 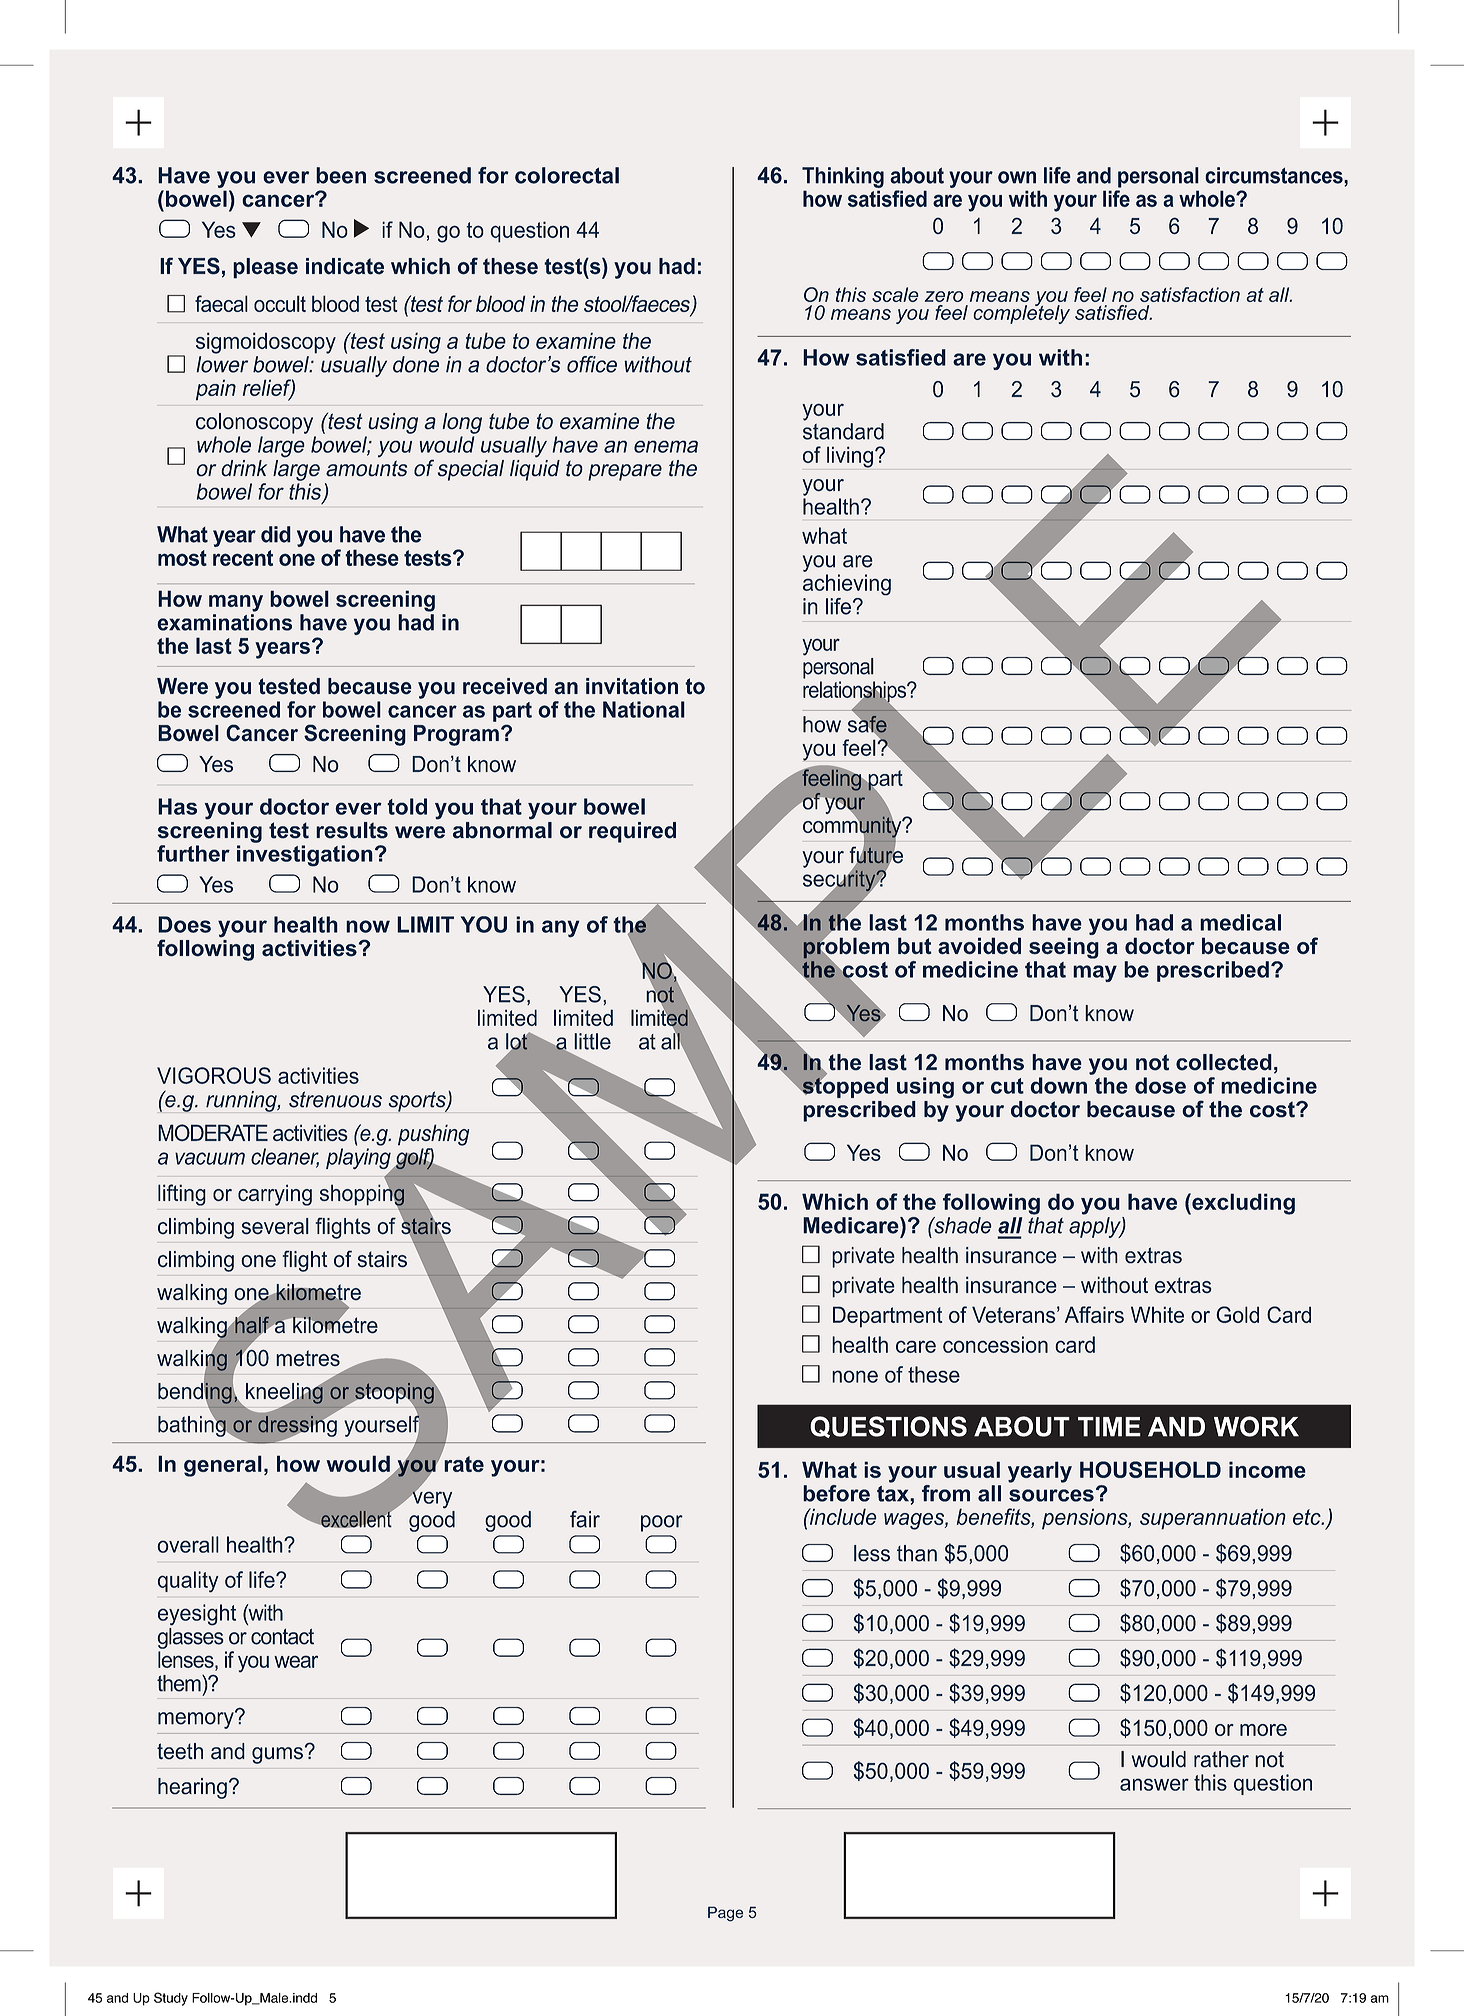 What do you see at coordinates (725, 1914) in the screenshot?
I see `Page` at bounding box center [725, 1914].
